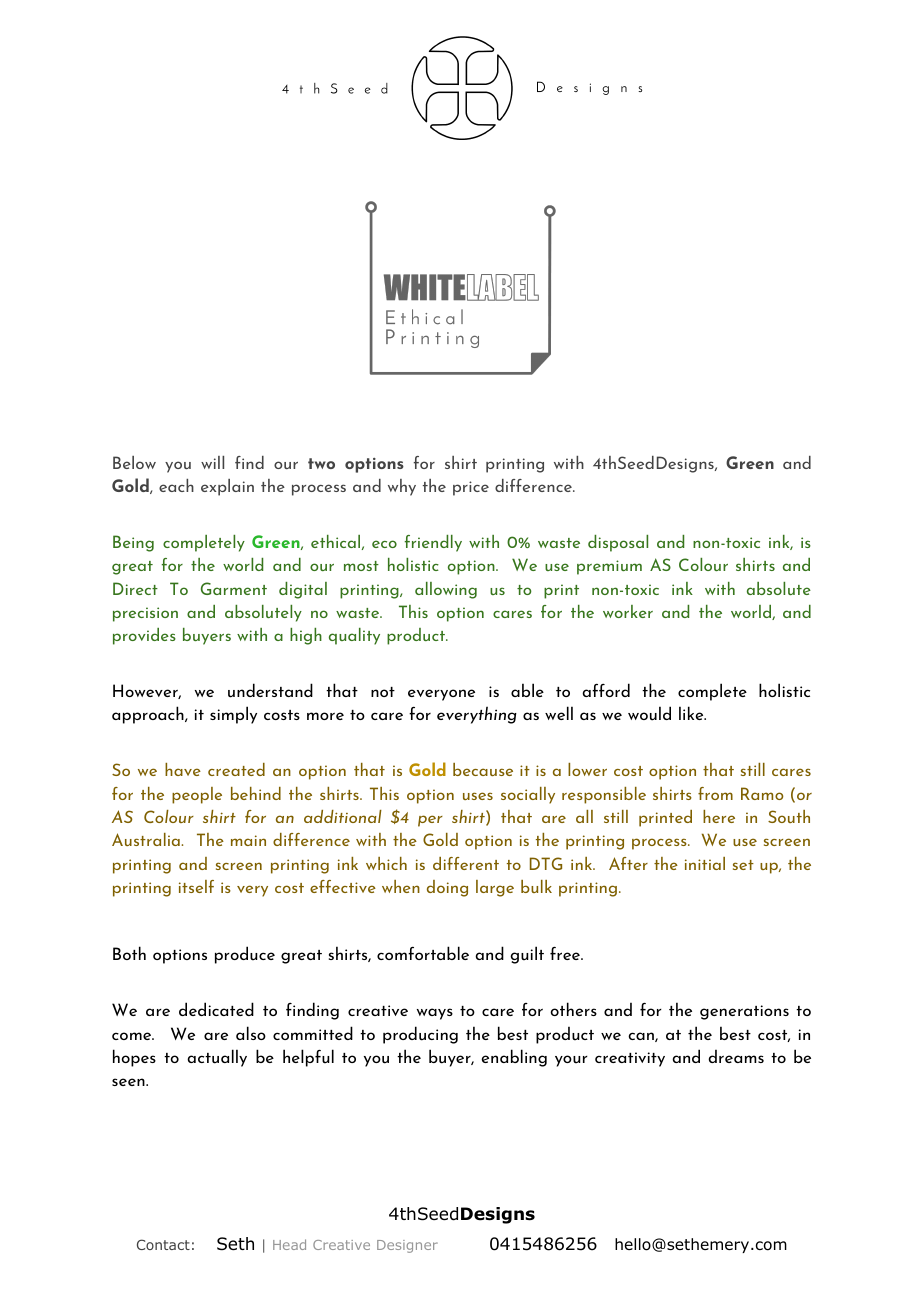  Describe the element at coordinates (270, 690) in the image. I see `understand` at that location.
